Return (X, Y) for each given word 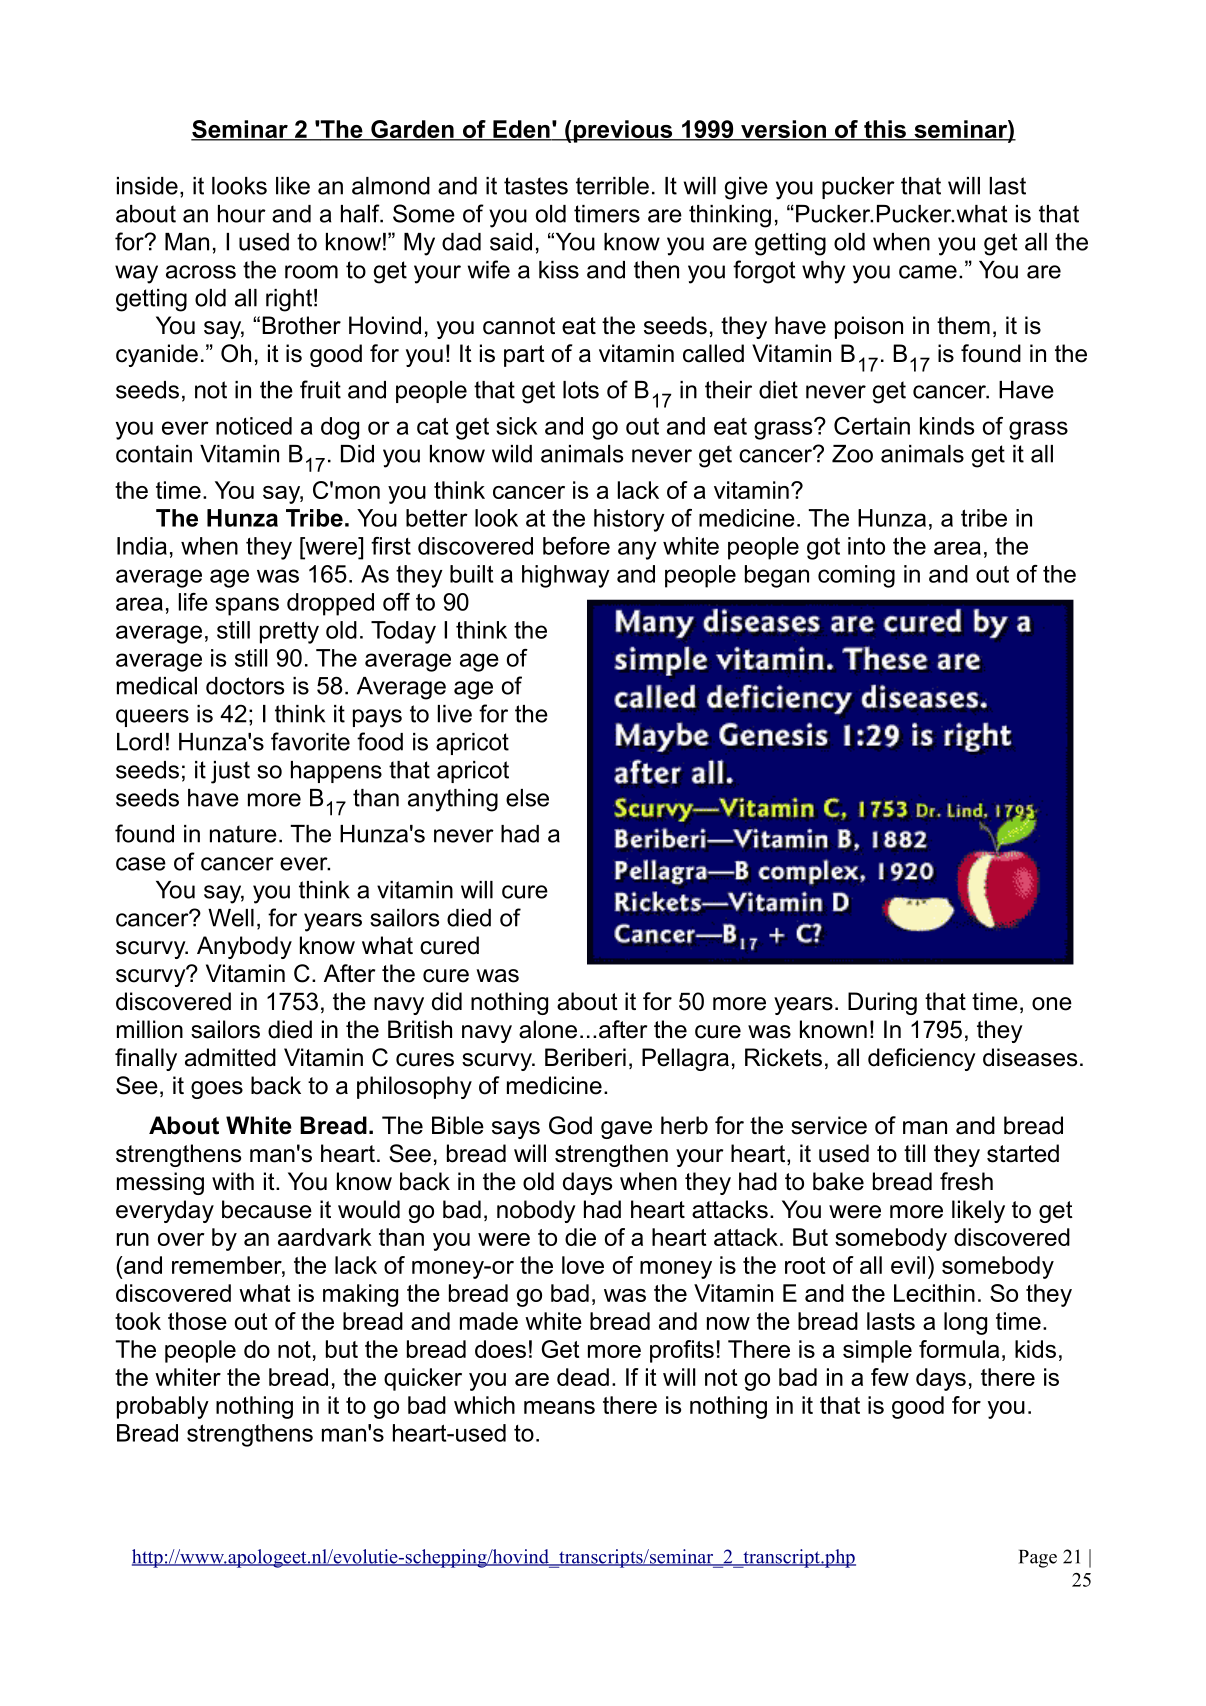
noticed (254, 426)
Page (1038, 1559)
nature (243, 834)
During (882, 1003)
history (629, 520)
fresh (966, 1181)
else (527, 798)
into (866, 546)
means (559, 1407)
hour (242, 214)
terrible (612, 186)
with (233, 1181)
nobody (536, 1211)
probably (163, 1407)
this (885, 130)
